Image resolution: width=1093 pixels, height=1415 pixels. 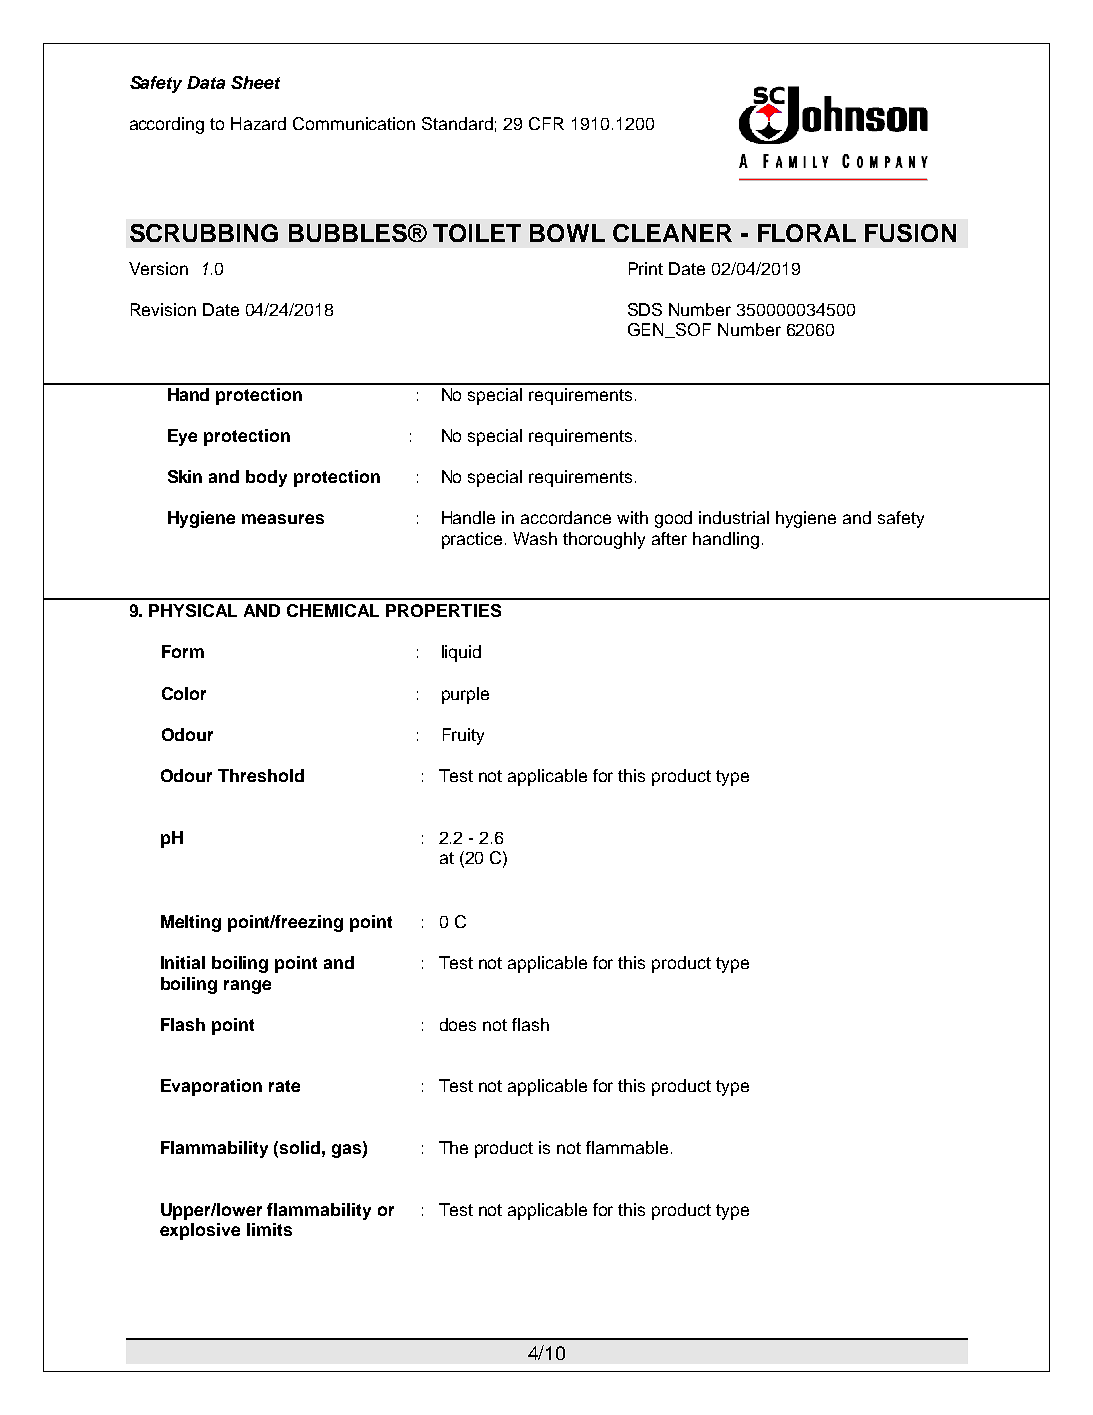 What do you see at coordinates (546, 123) in the screenshot?
I see `CFR` at bounding box center [546, 123].
